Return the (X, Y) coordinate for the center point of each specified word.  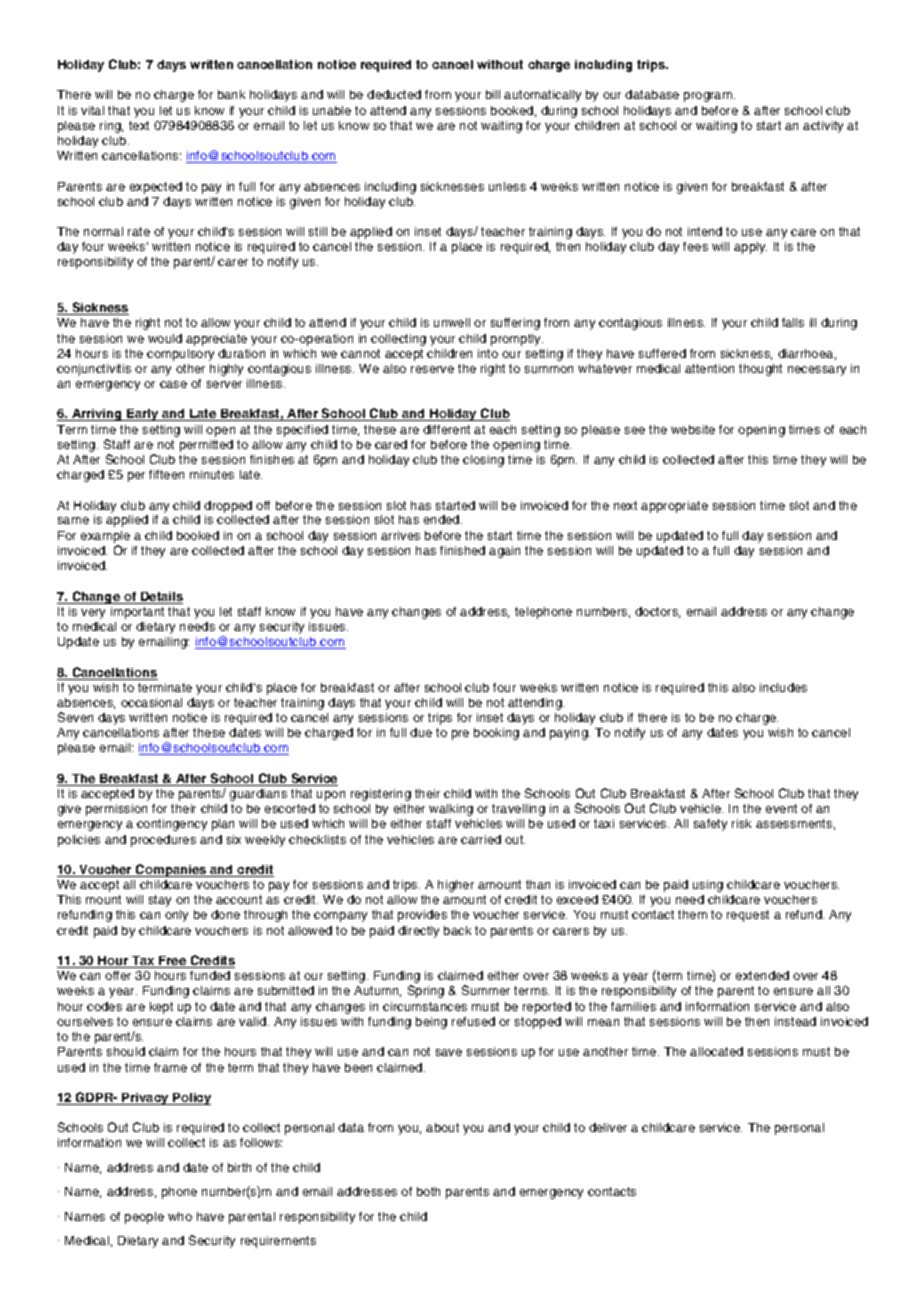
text (139, 125)
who (180, 1216)
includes (783, 687)
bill (493, 94)
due (421, 732)
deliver (608, 1127)
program (709, 97)
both (428, 1191)
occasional (151, 702)
